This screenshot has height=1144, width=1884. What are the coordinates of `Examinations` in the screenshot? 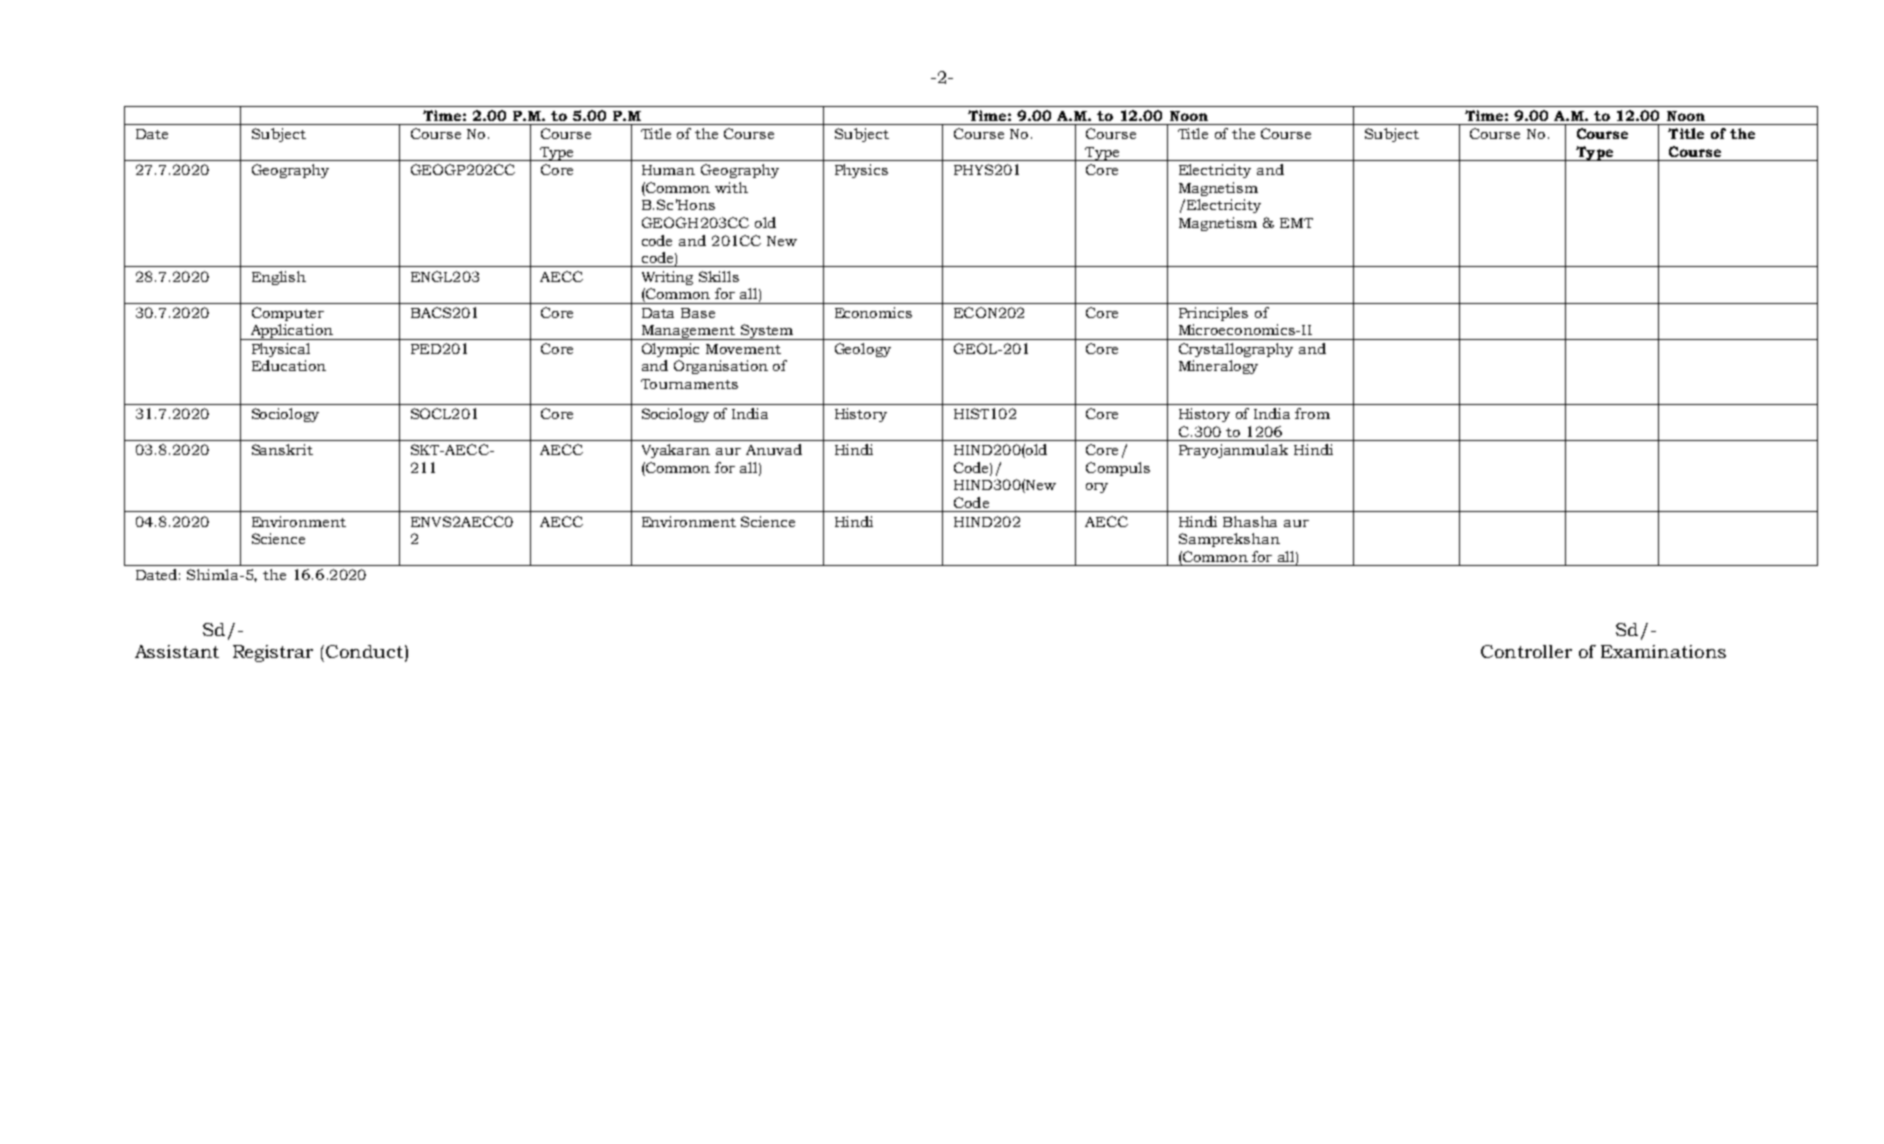 It's located at (1663, 651).
